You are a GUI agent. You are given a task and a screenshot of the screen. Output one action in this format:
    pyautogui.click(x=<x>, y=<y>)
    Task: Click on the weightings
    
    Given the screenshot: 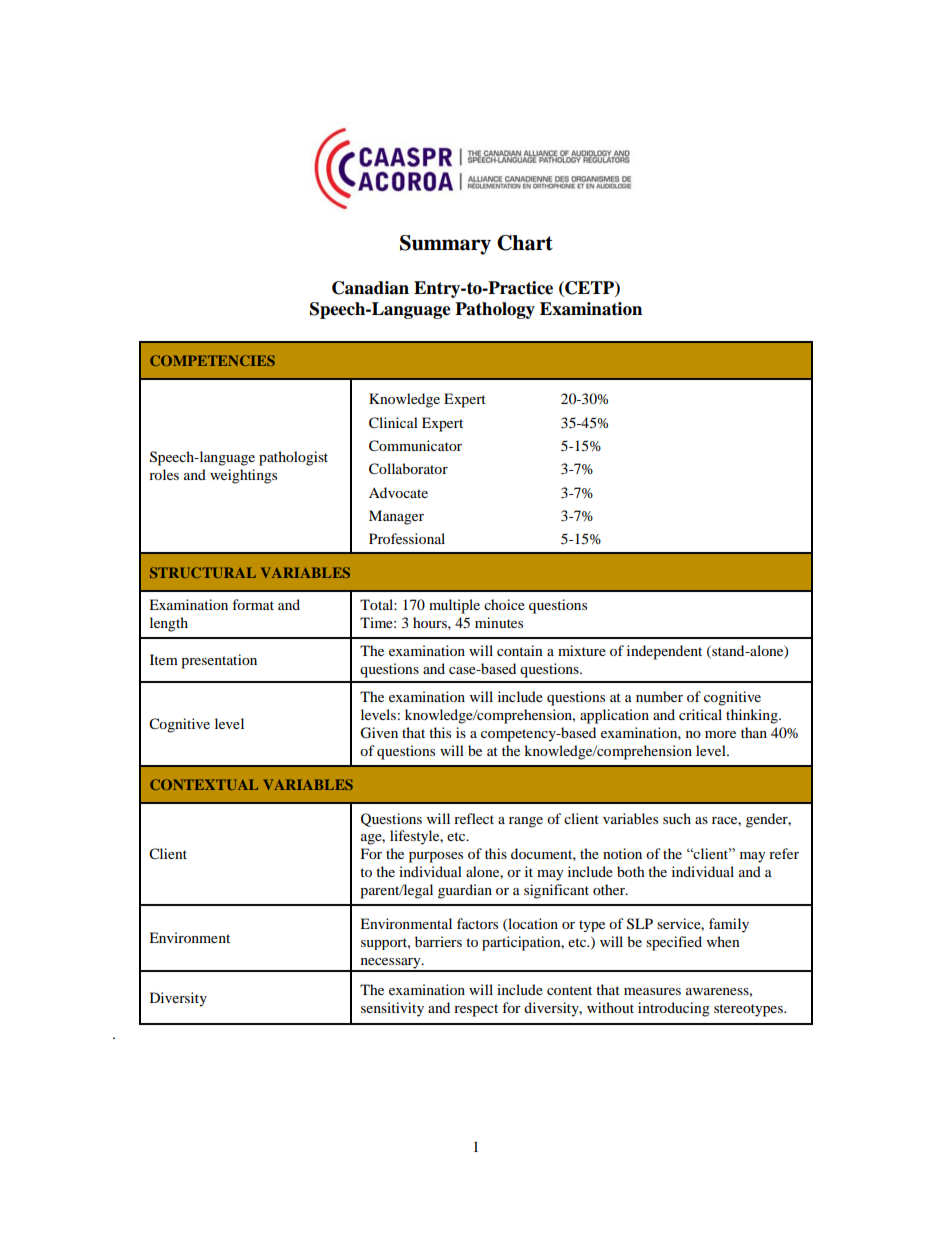 What is the action you would take?
    pyautogui.click(x=243, y=476)
